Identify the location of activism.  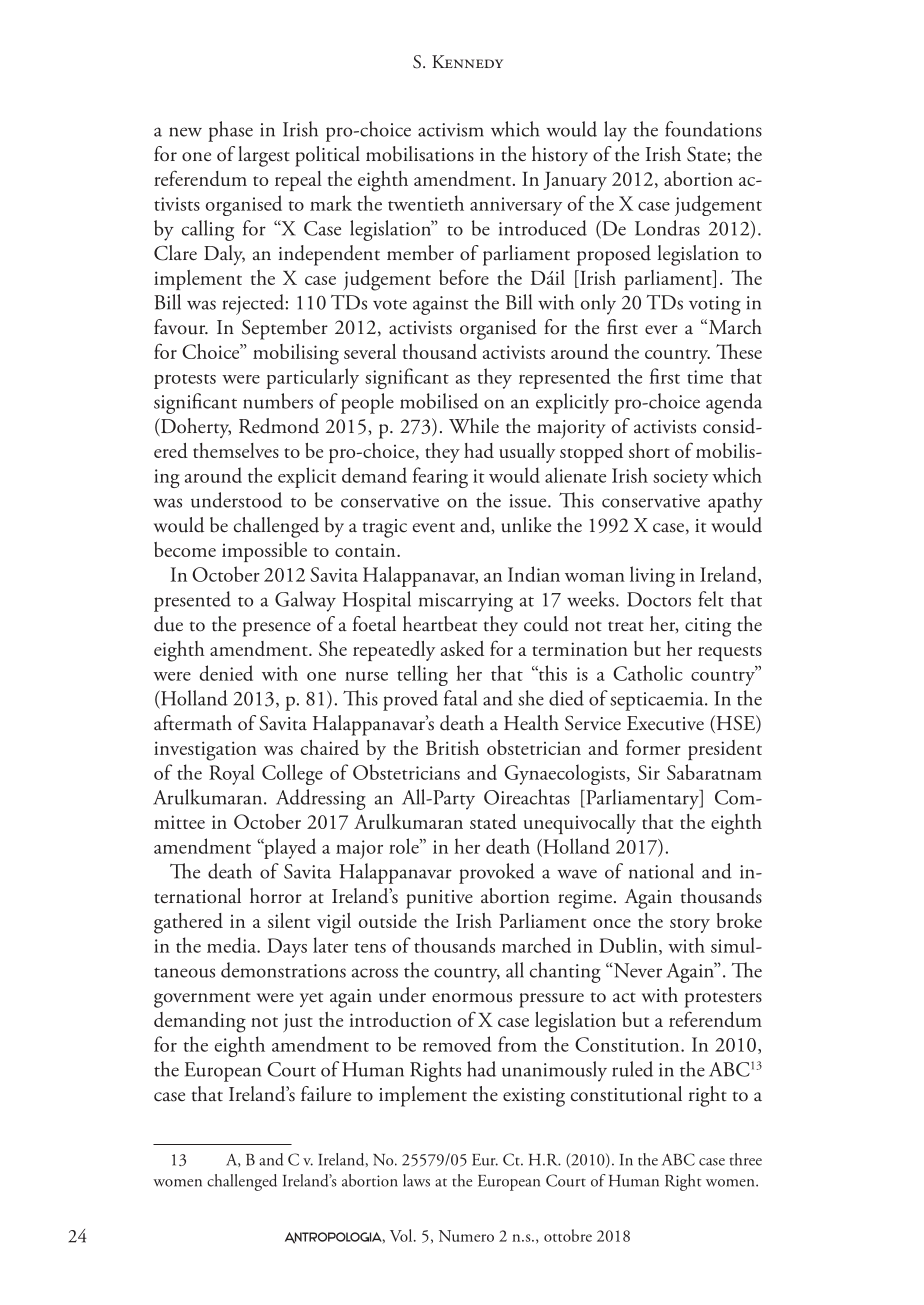
(451, 130).
